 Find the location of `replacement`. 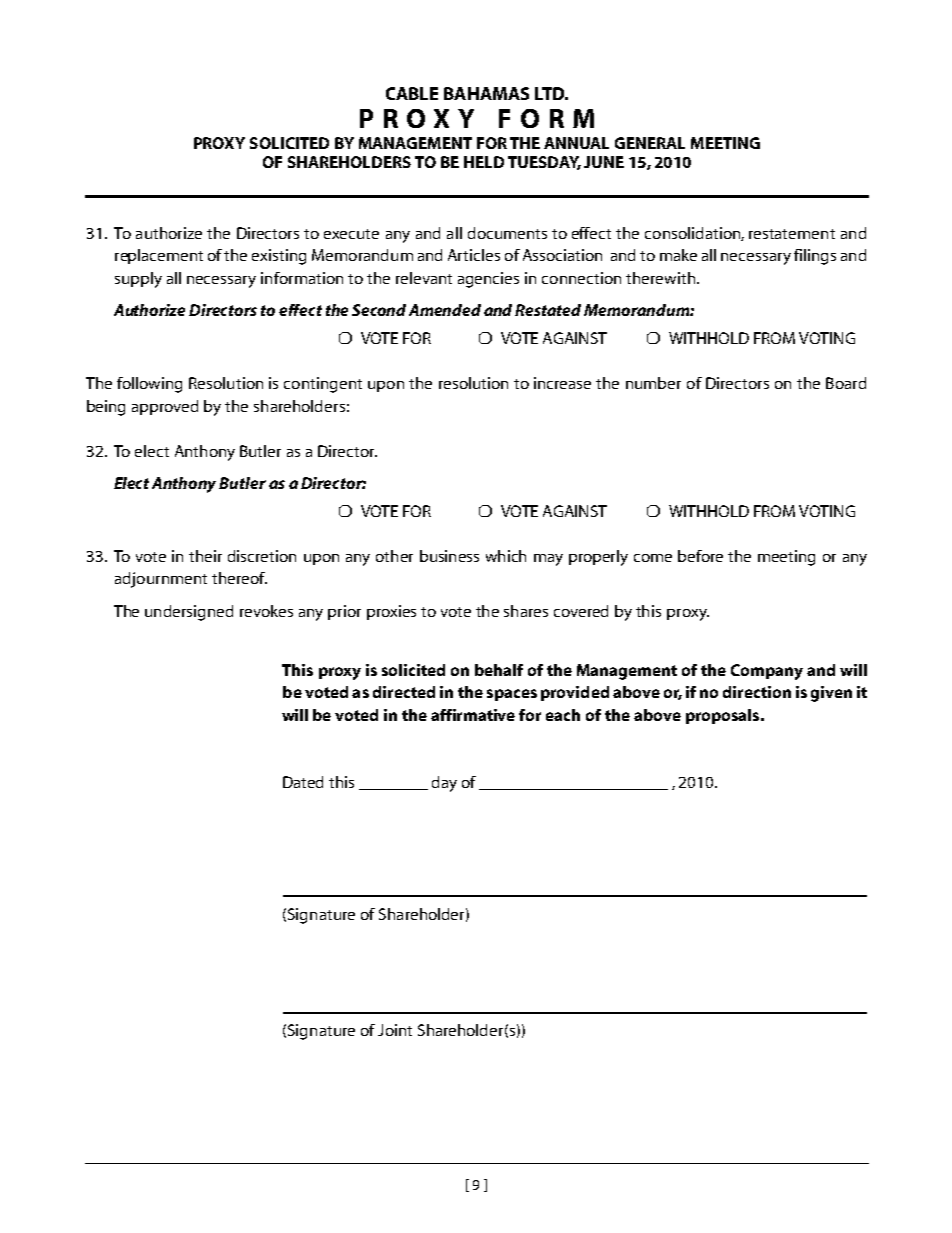

replacement is located at coordinates (159, 256).
